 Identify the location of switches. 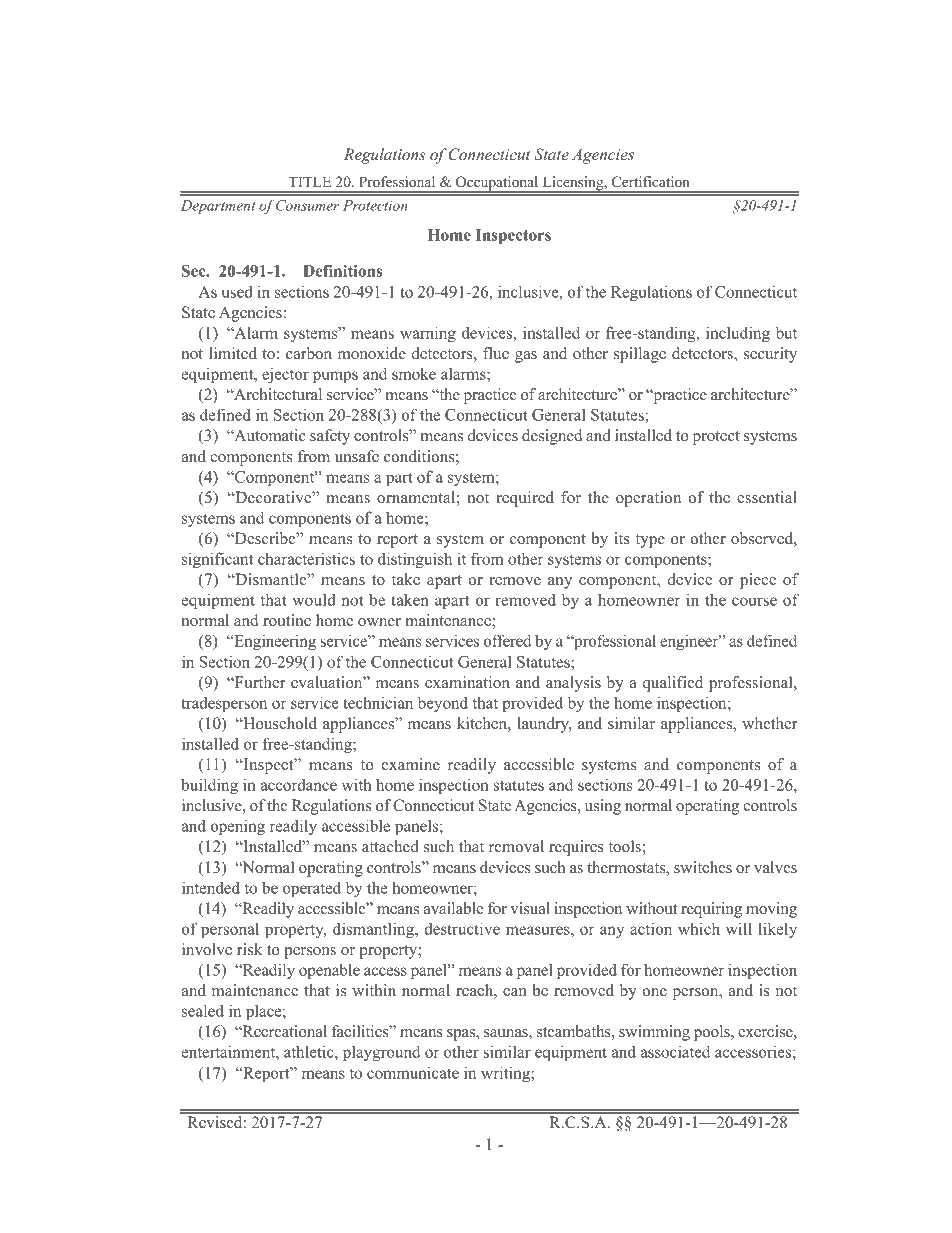
(703, 867).
